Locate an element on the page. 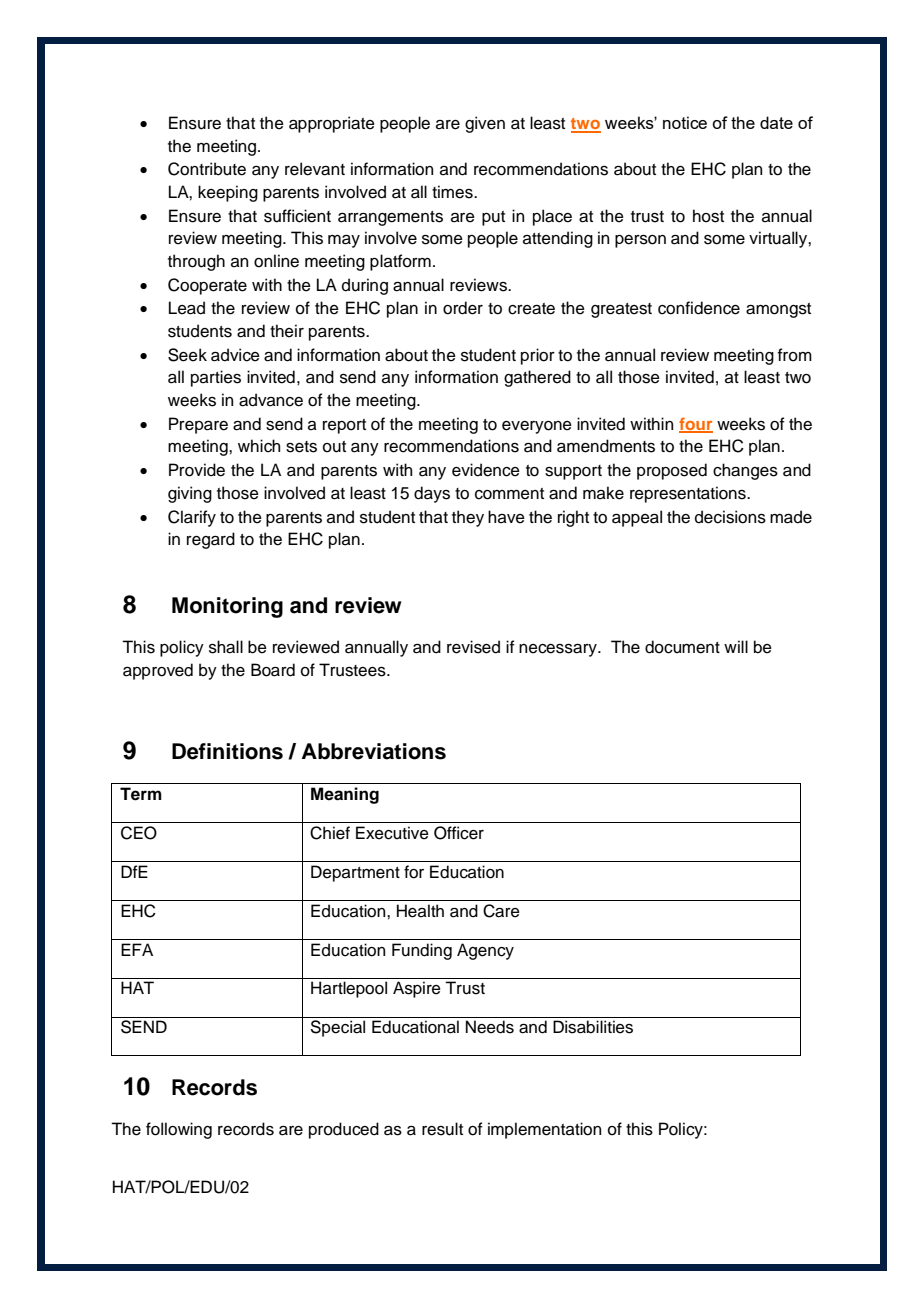 The height and width of the document is (1308, 924). Officer is located at coordinates (459, 833).
